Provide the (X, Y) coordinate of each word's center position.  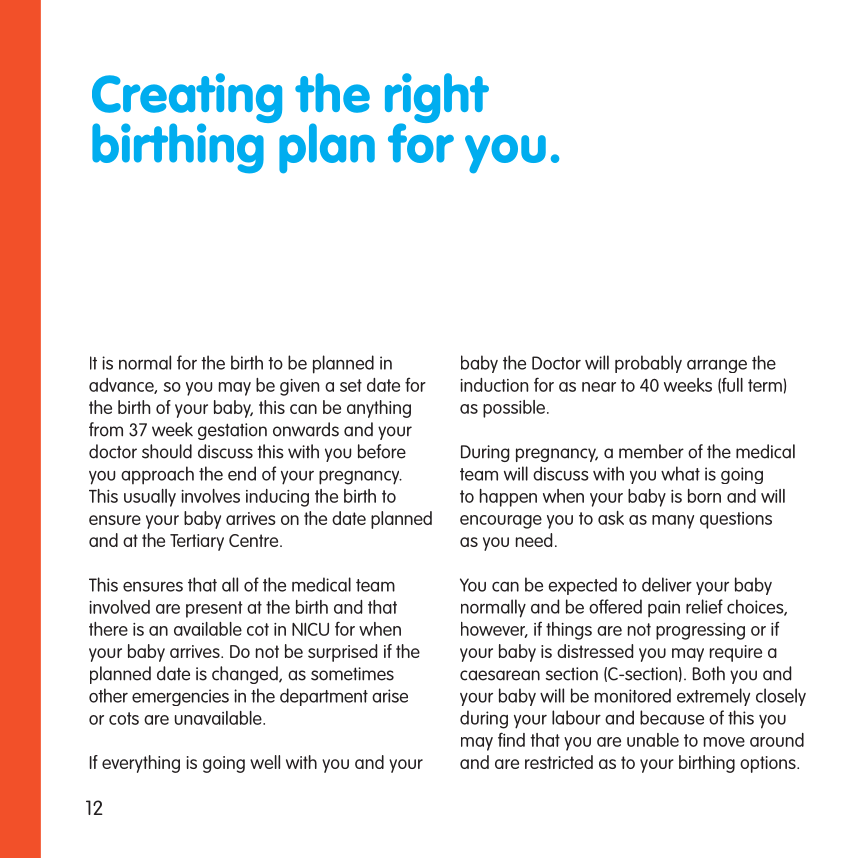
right (437, 99)
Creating (187, 99)
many (673, 522)
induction (494, 385)
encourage (501, 522)
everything (141, 764)
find (511, 739)
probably (648, 364)
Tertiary (197, 542)
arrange (717, 366)
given (299, 387)
